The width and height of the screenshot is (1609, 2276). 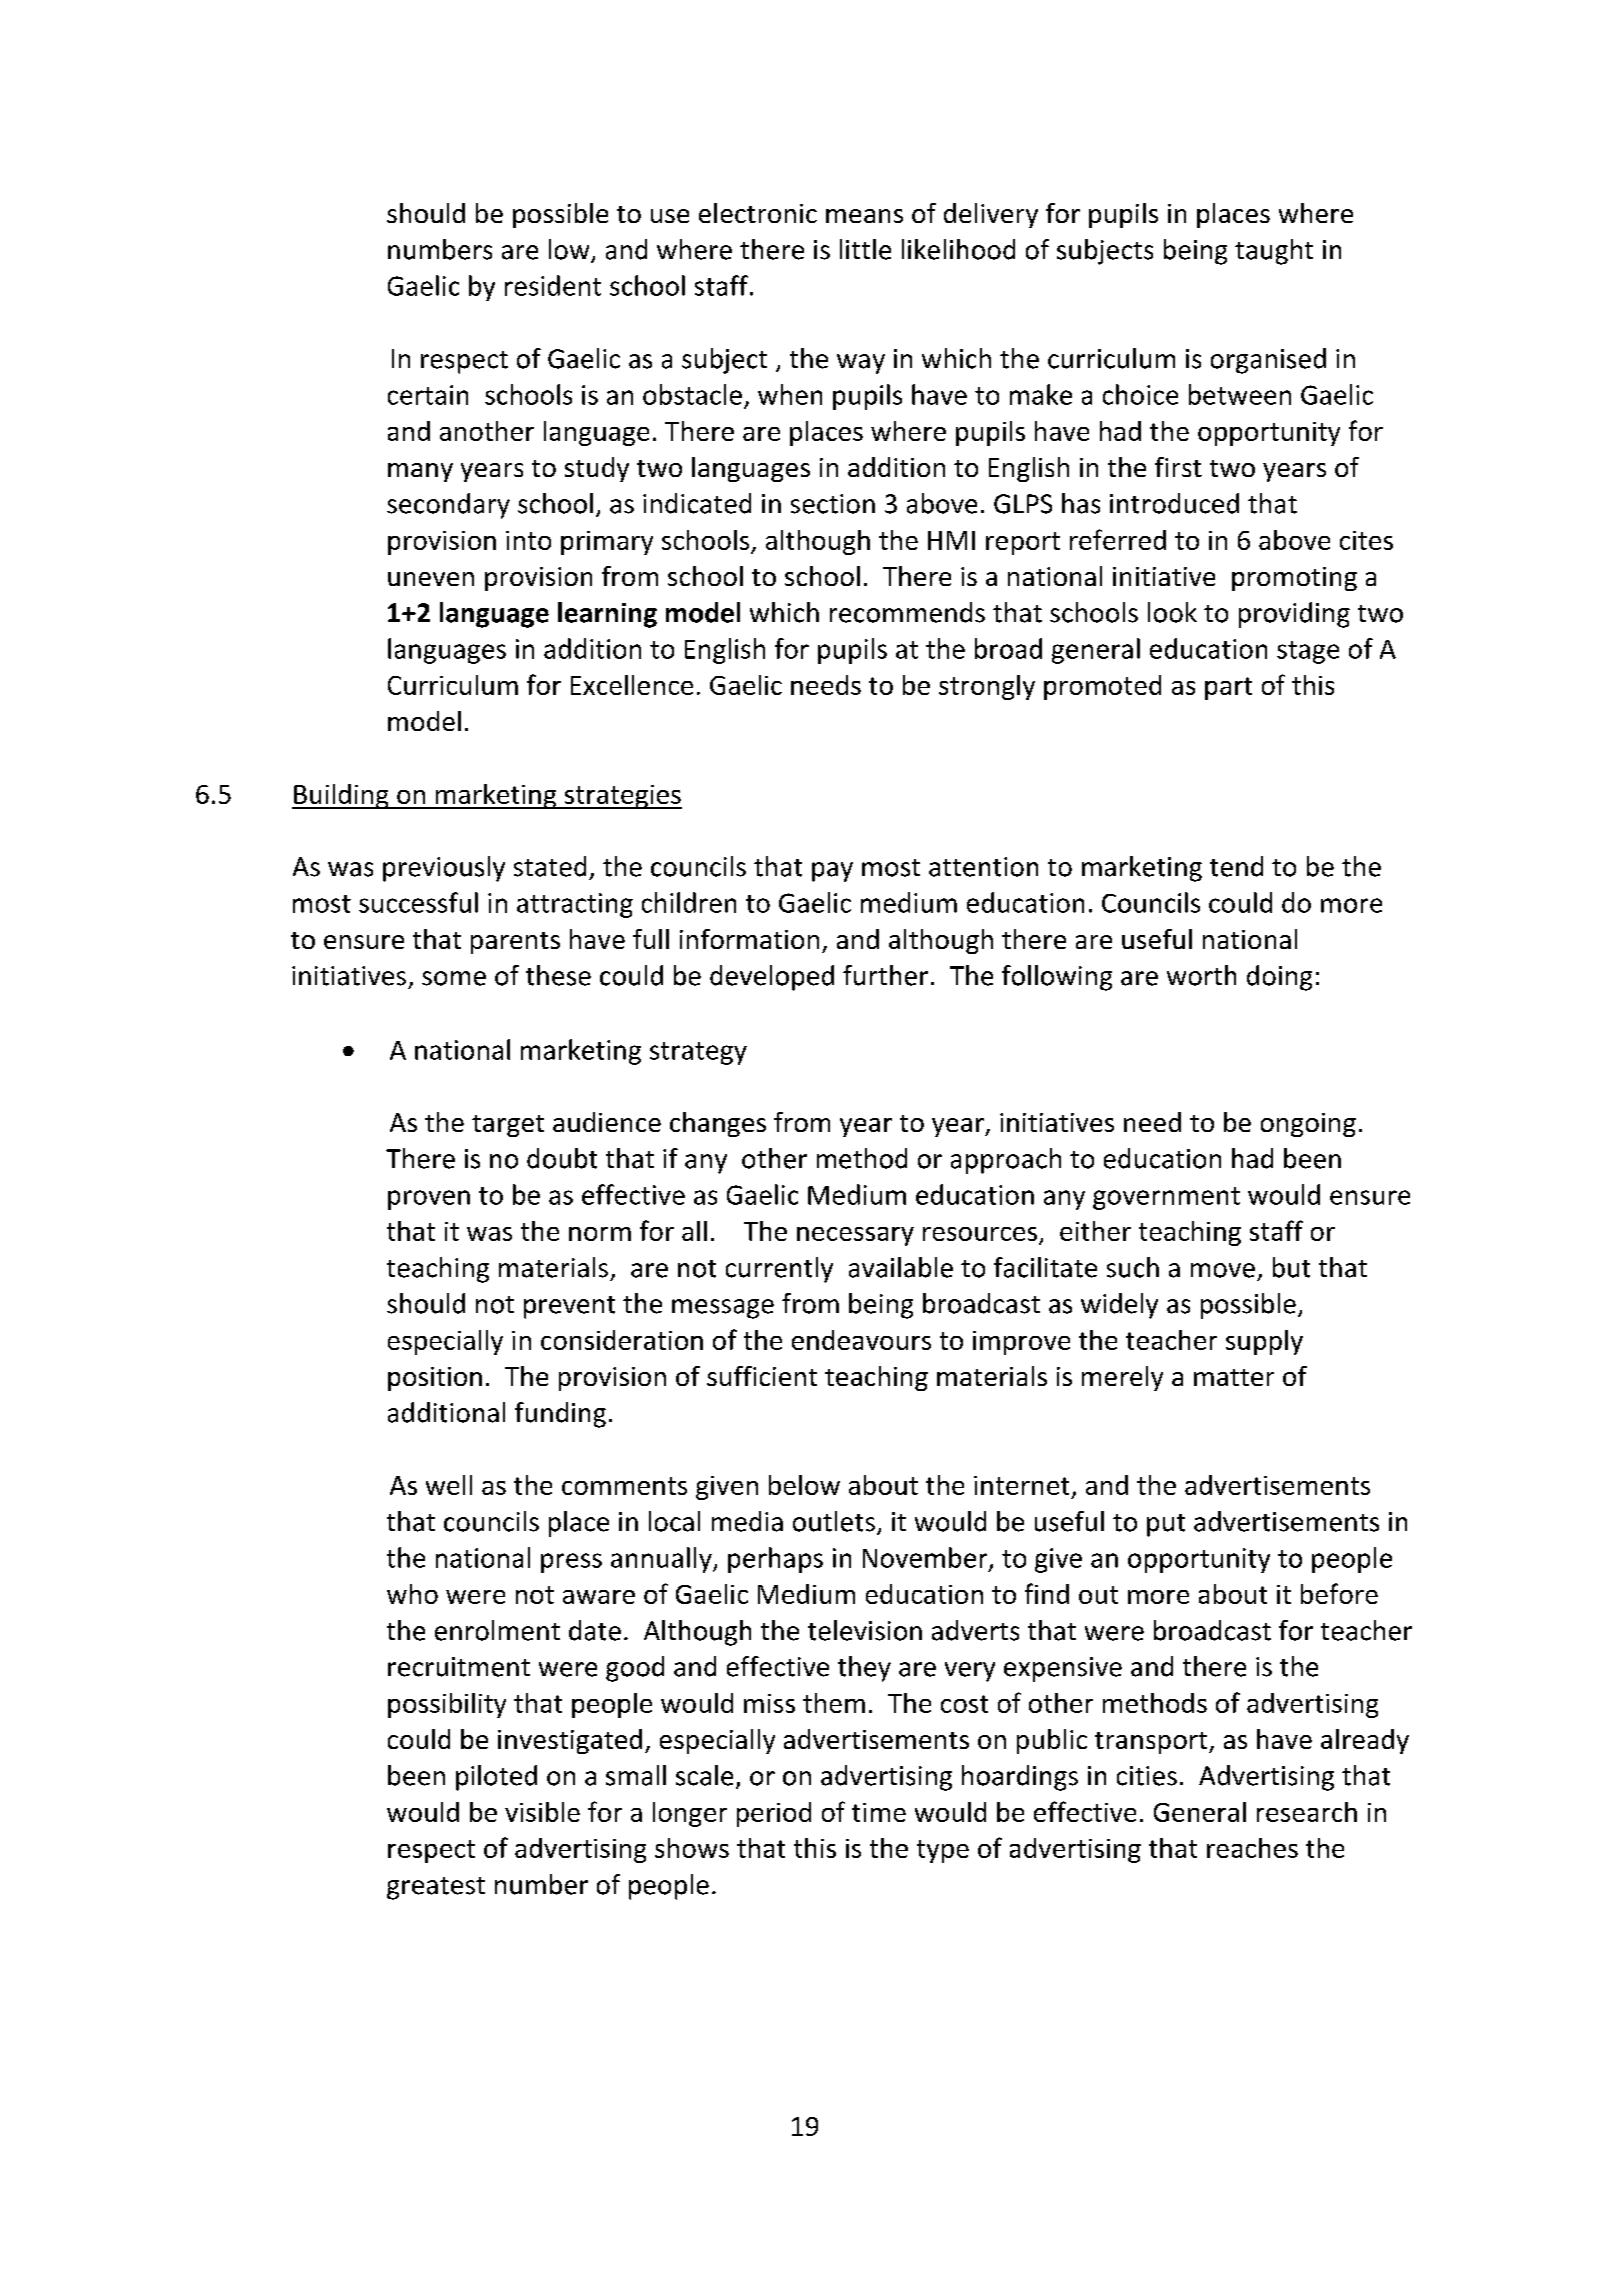 What do you see at coordinates (553, 285) in the screenshot?
I see `resident` at bounding box center [553, 285].
